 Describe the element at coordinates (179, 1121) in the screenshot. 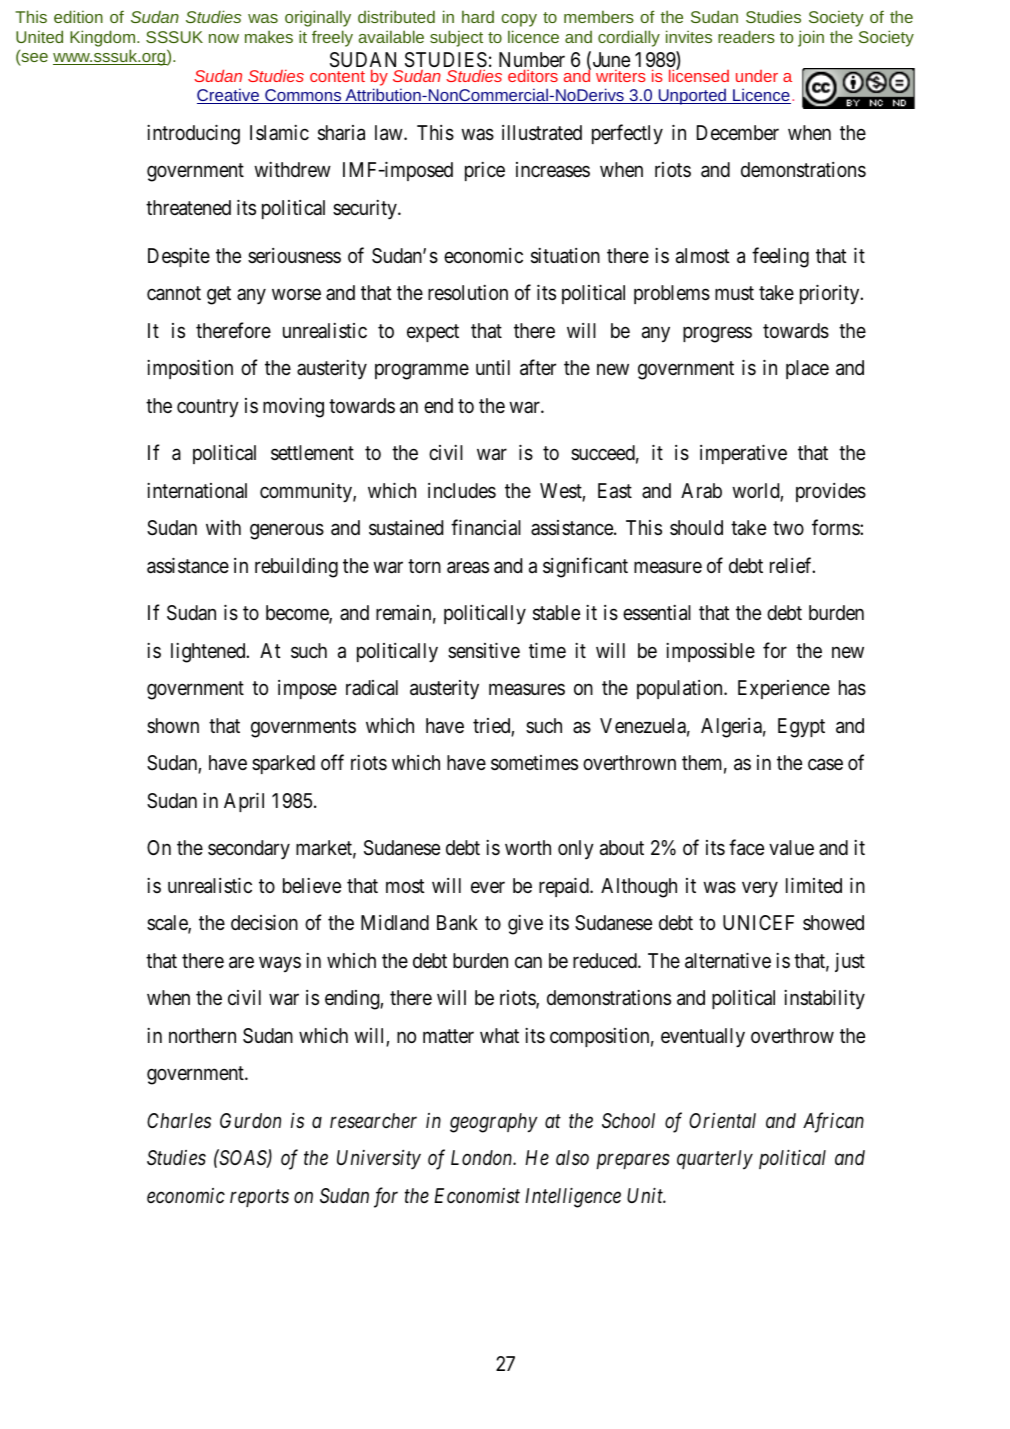

I see `Charles` at that location.
